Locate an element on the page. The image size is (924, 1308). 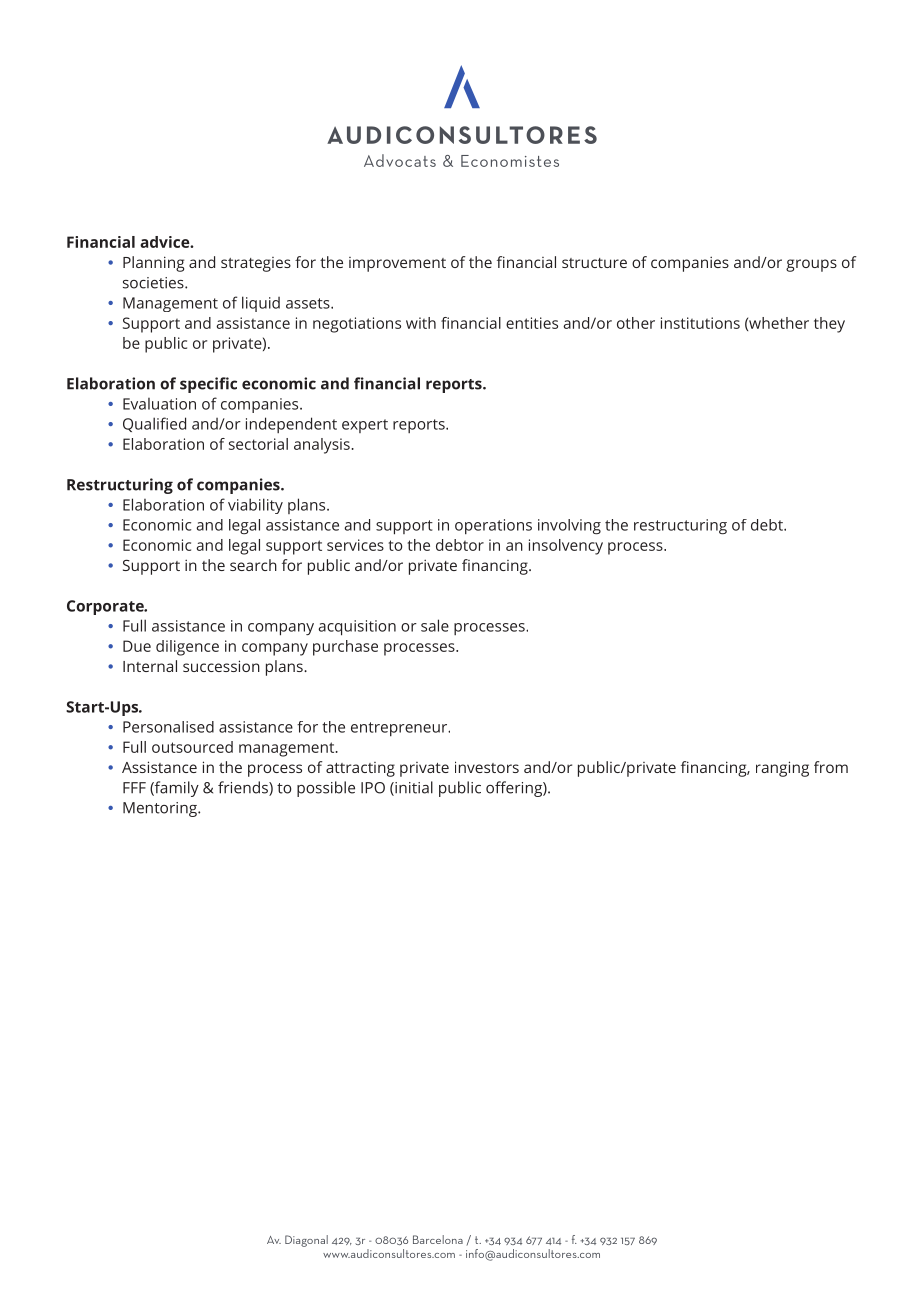
ranging is located at coordinates (782, 769).
